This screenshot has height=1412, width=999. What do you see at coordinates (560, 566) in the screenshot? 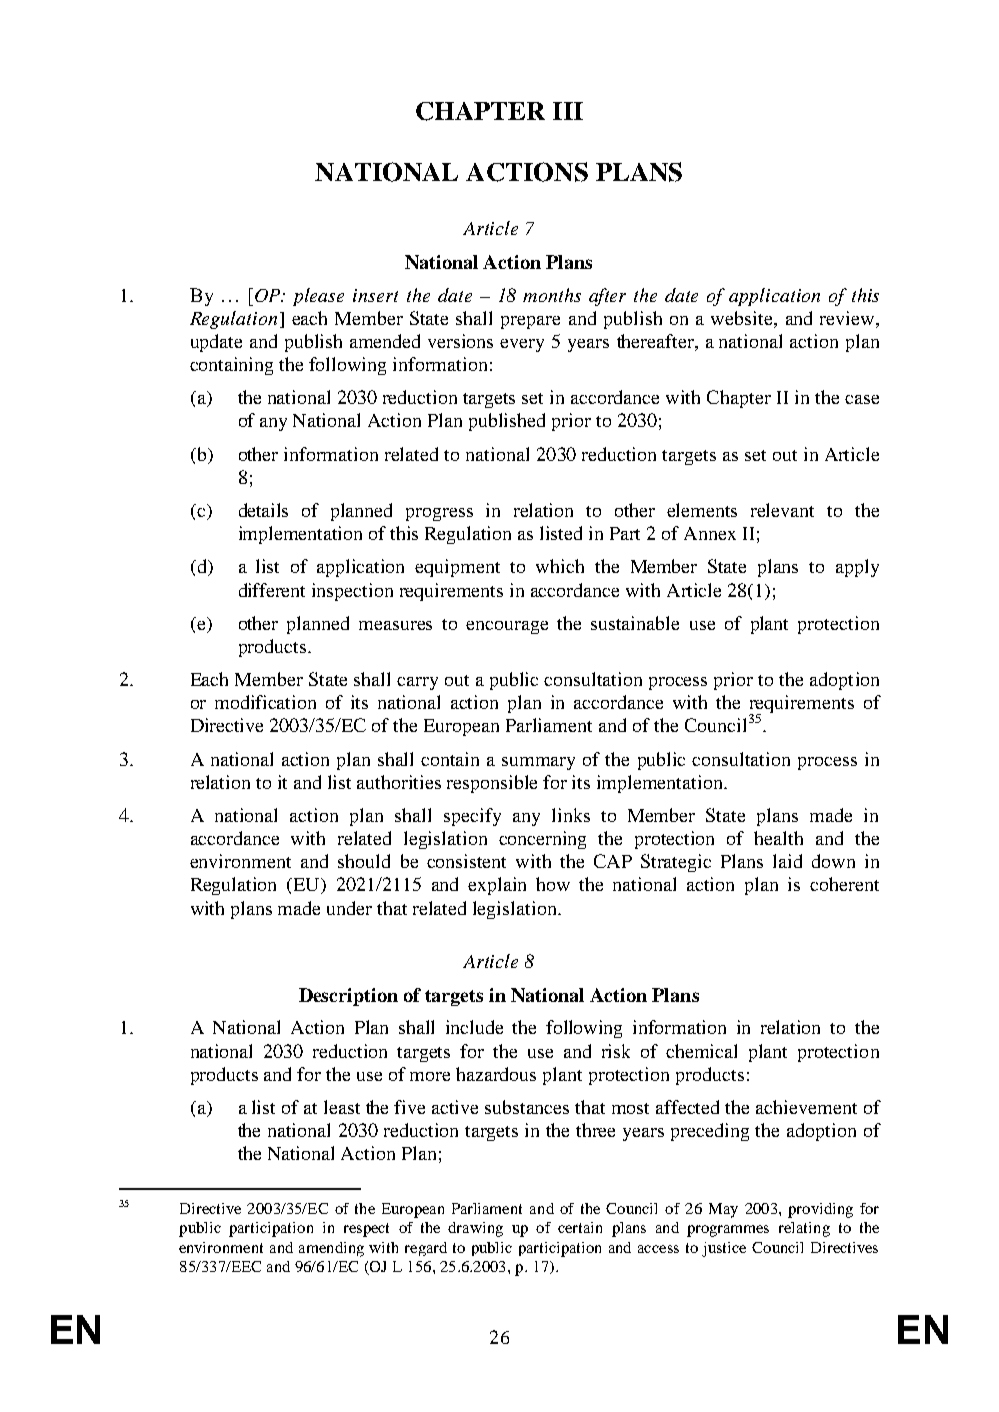
I see `which` at bounding box center [560, 566].
